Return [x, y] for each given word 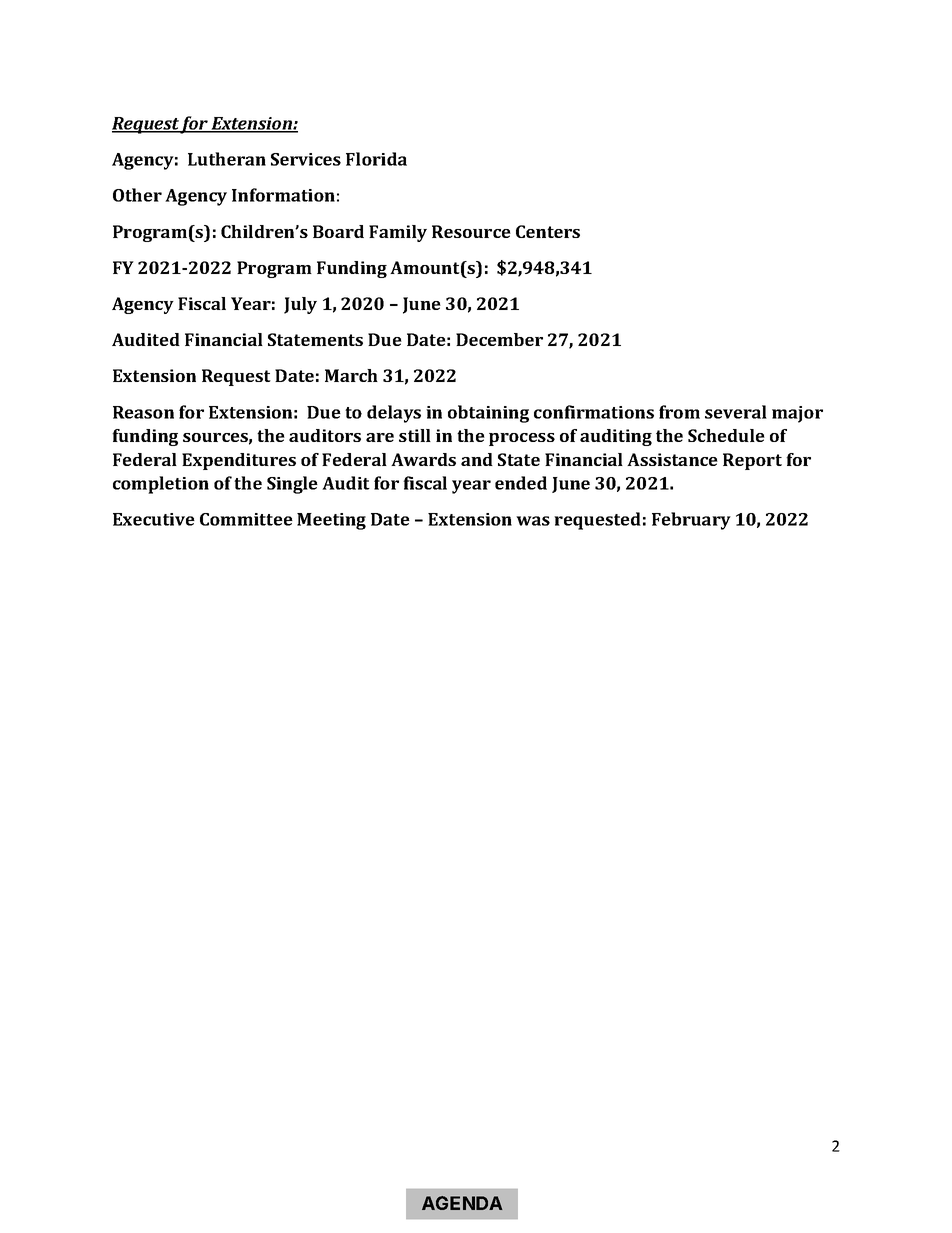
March [351, 375]
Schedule [726, 435]
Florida [376, 159]
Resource [471, 231]
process [522, 439]
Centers [548, 231]
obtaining [488, 414]
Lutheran [227, 159]
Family [398, 233]
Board [338, 231]
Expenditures [239, 461]
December [499, 339]
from [679, 412]
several [736, 412]
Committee [246, 519]
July [300, 305]
